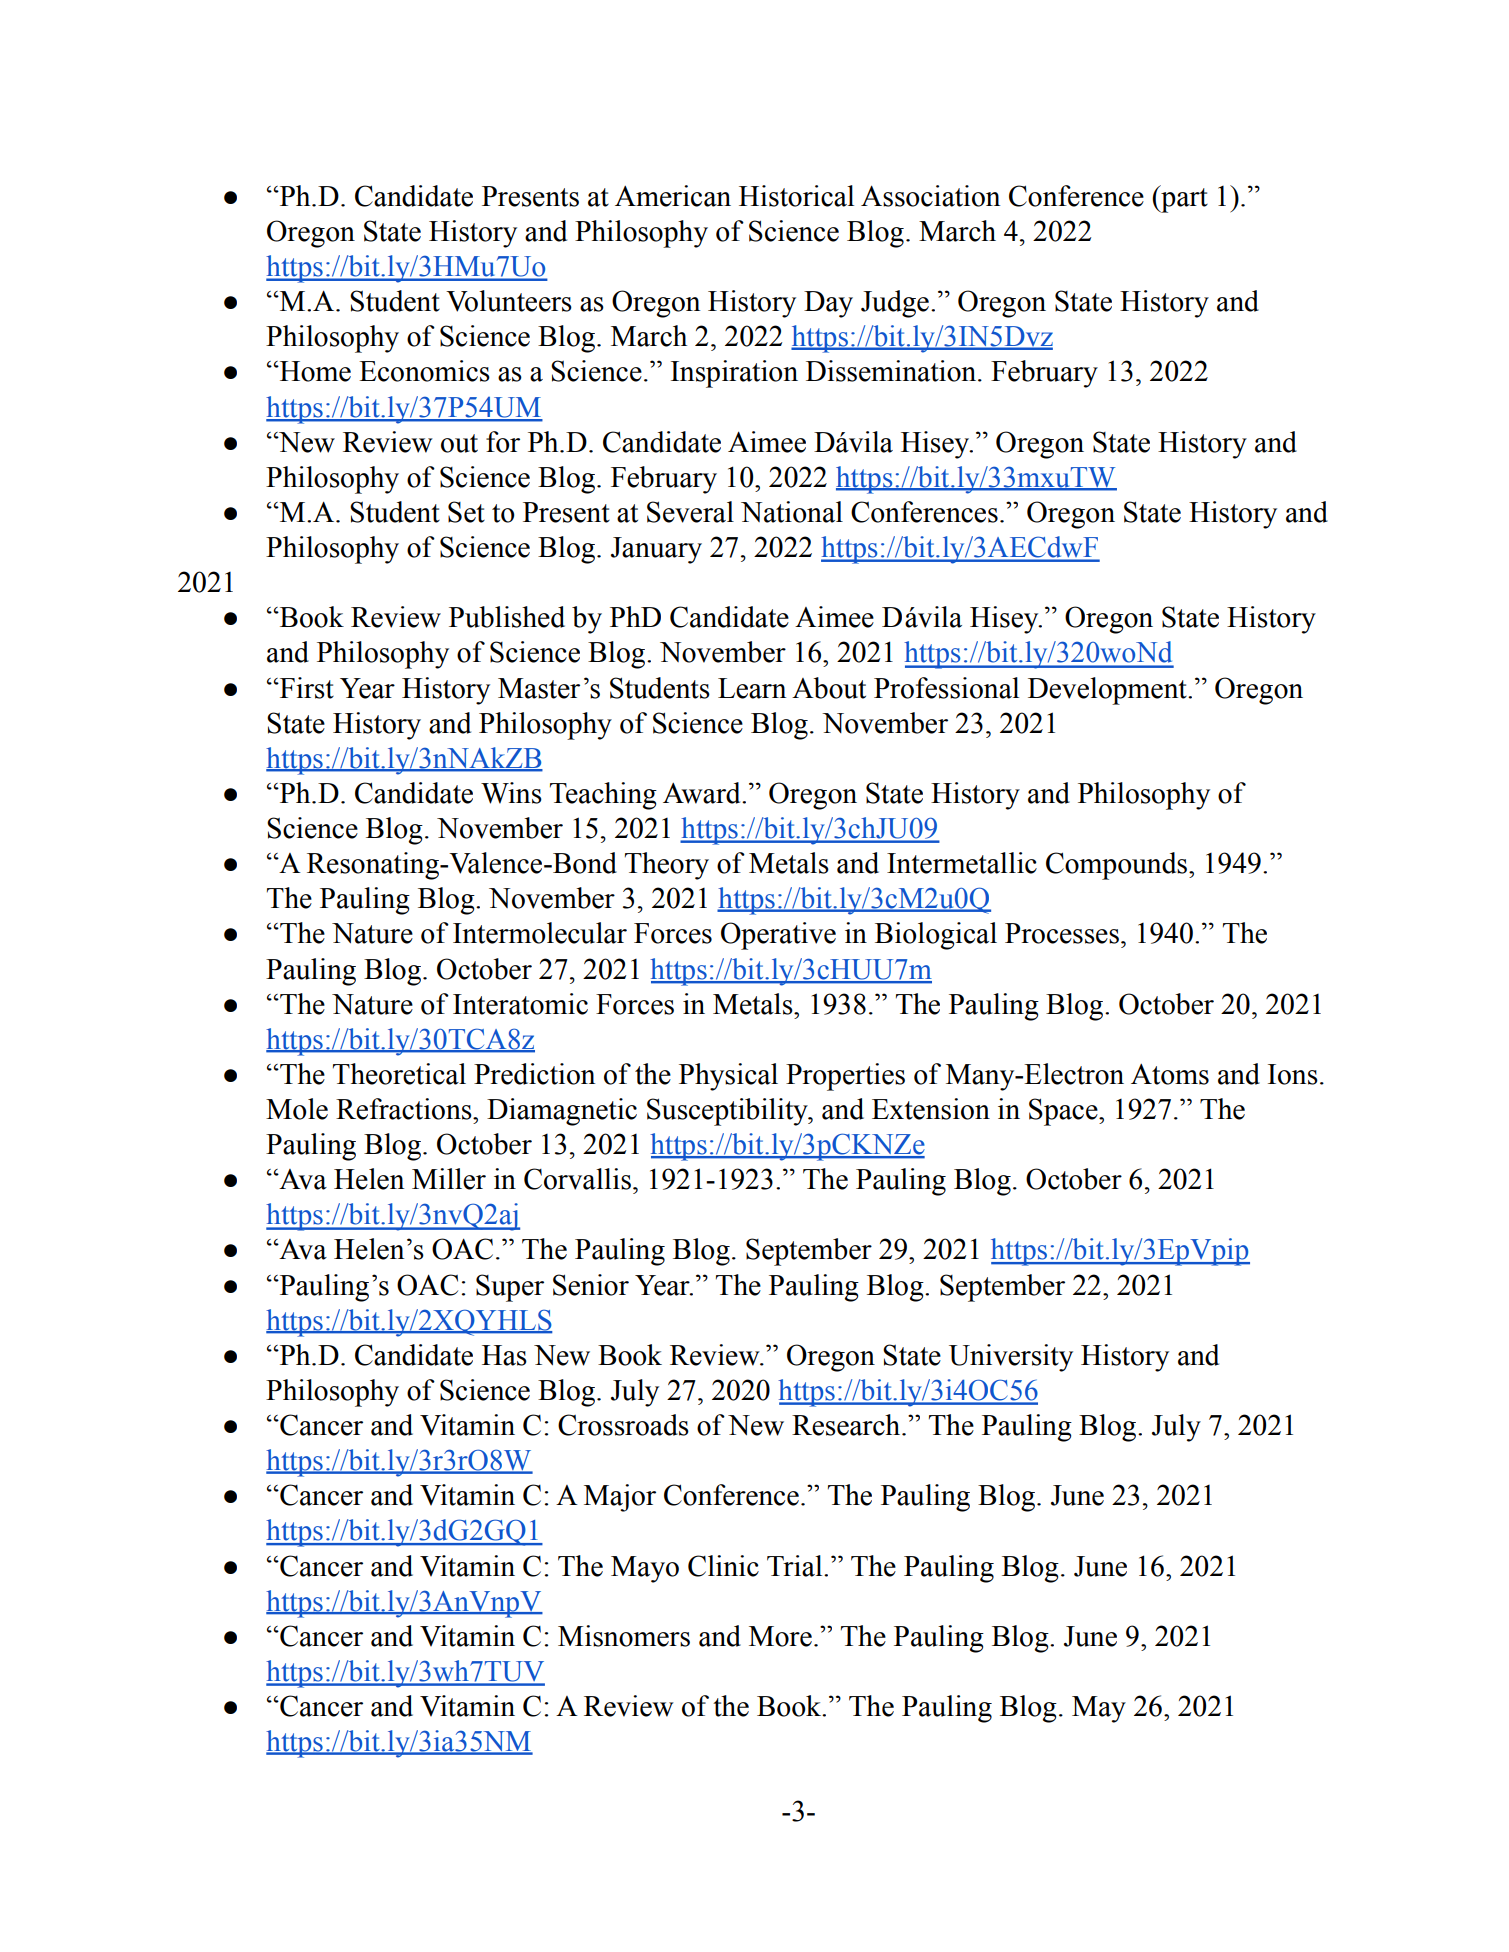  What do you see at coordinates (778, 936) in the document?
I see `Operative` at bounding box center [778, 936].
